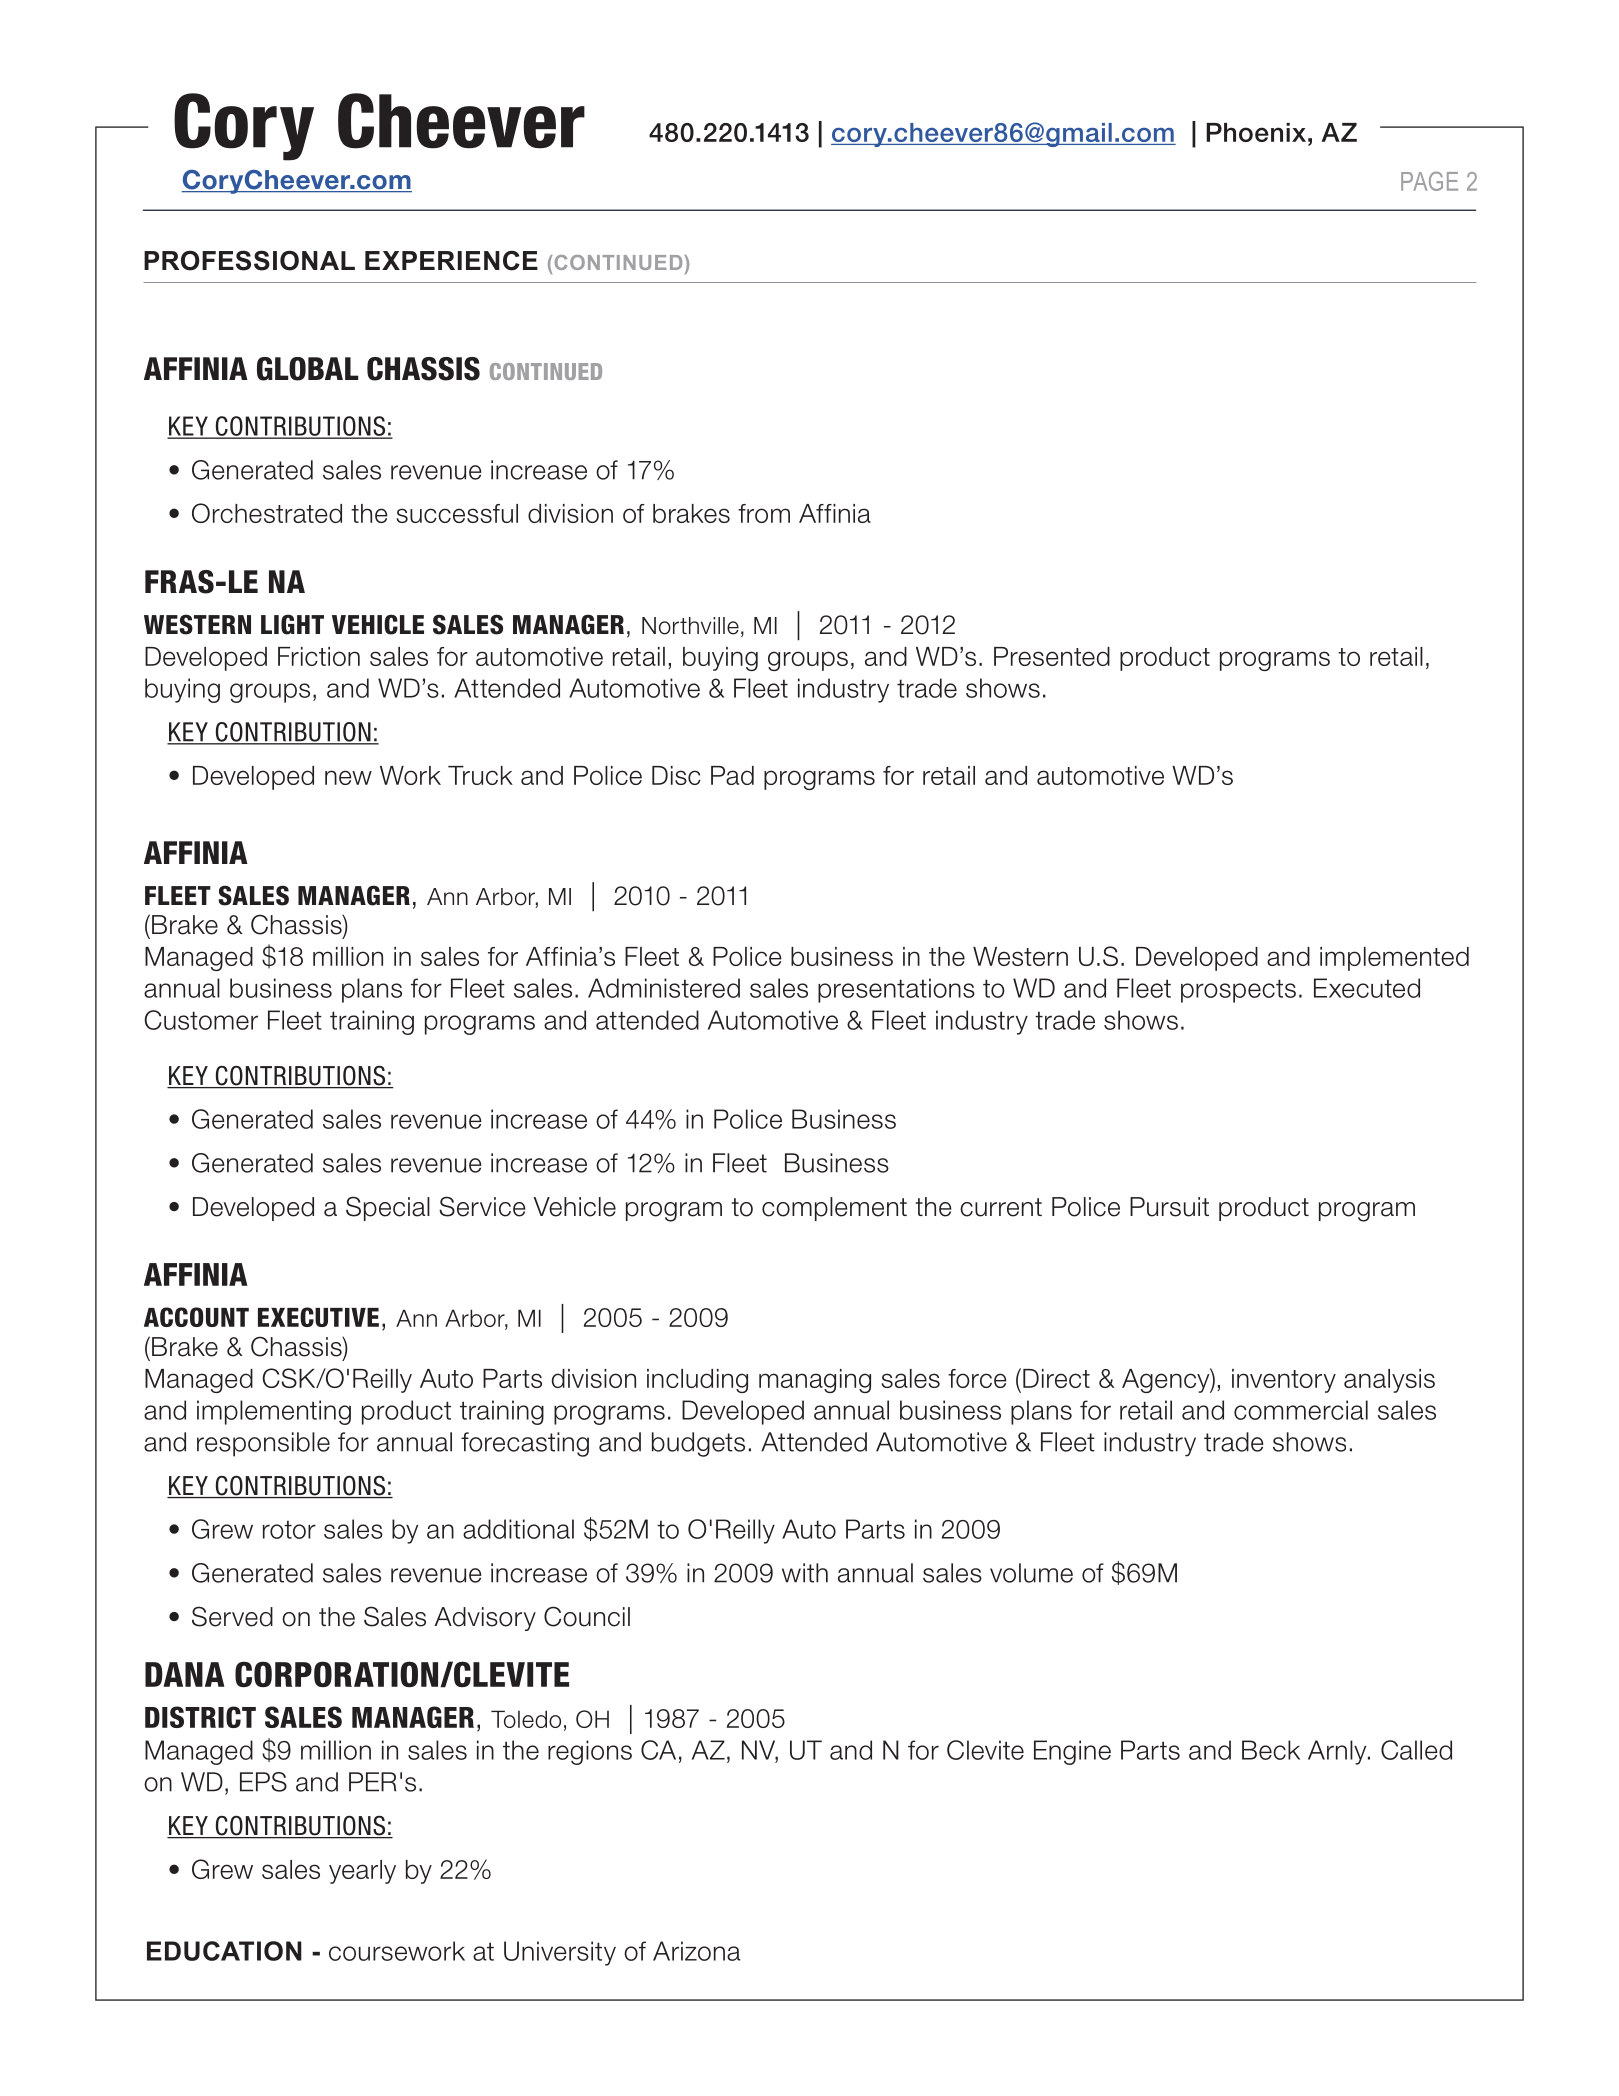  Describe the element at coordinates (697, 1951) in the screenshot. I see `Arizona` at that location.
